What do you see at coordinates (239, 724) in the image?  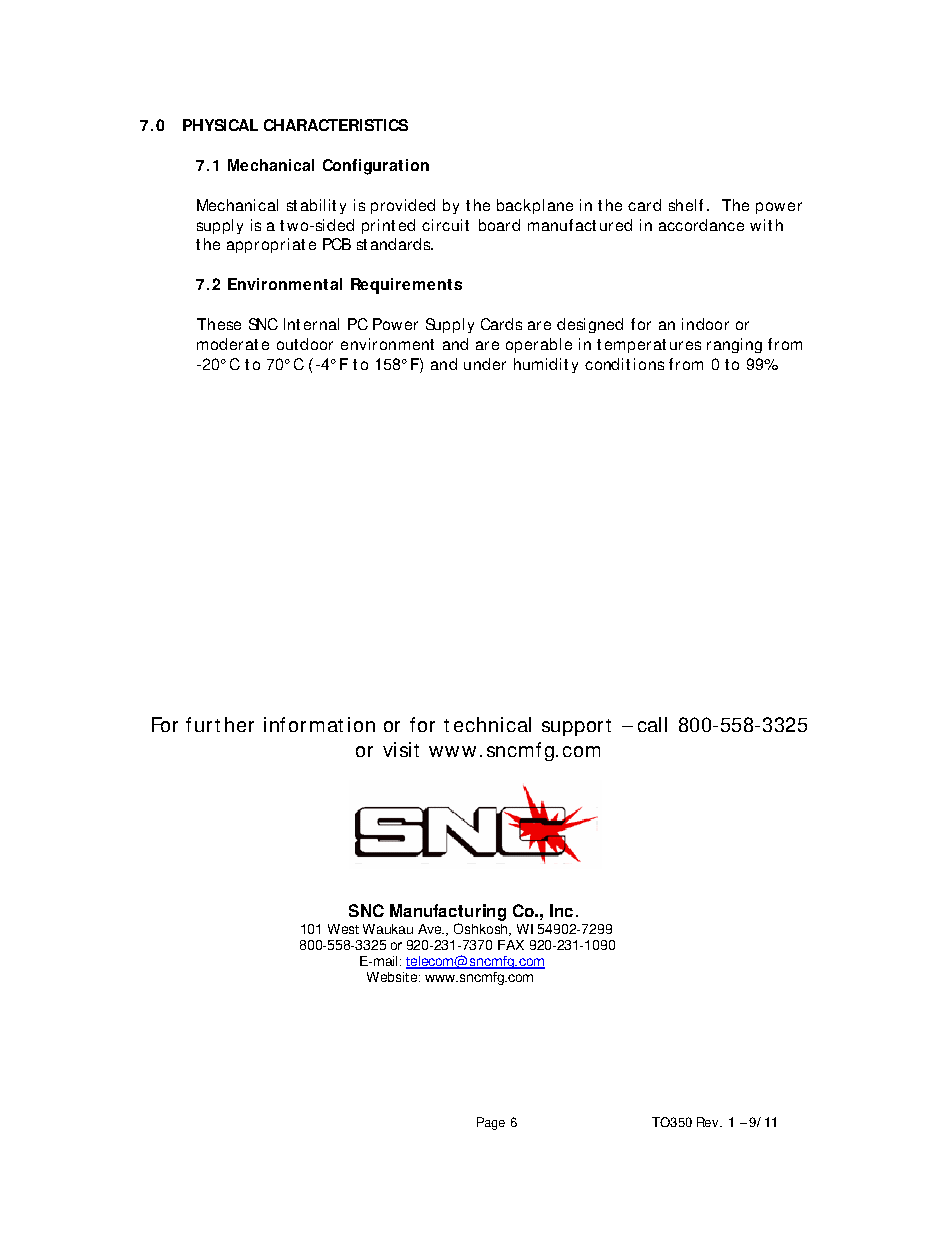 I see `her` at bounding box center [239, 724].
